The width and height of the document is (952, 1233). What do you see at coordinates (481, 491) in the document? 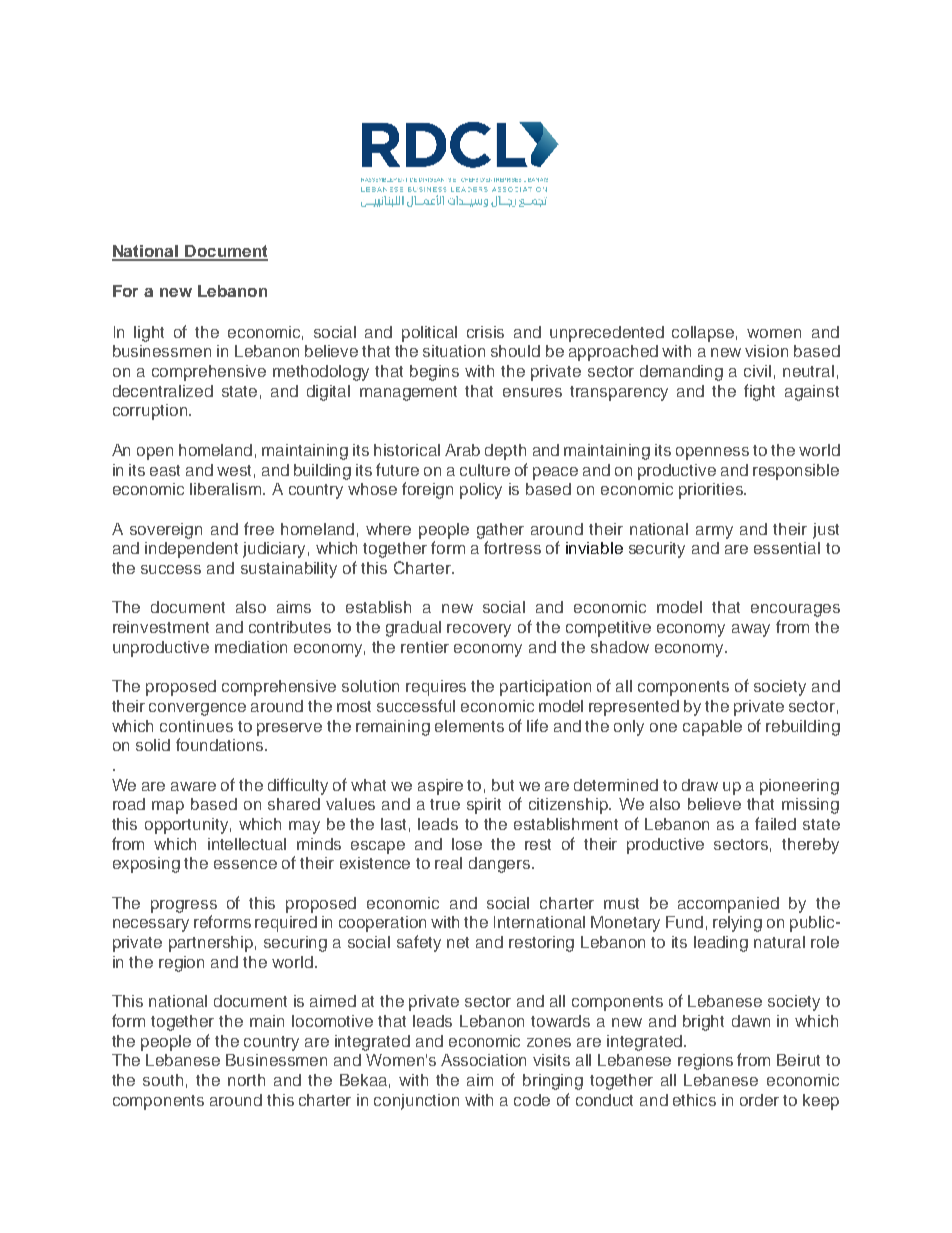
I see `policy` at bounding box center [481, 491].
